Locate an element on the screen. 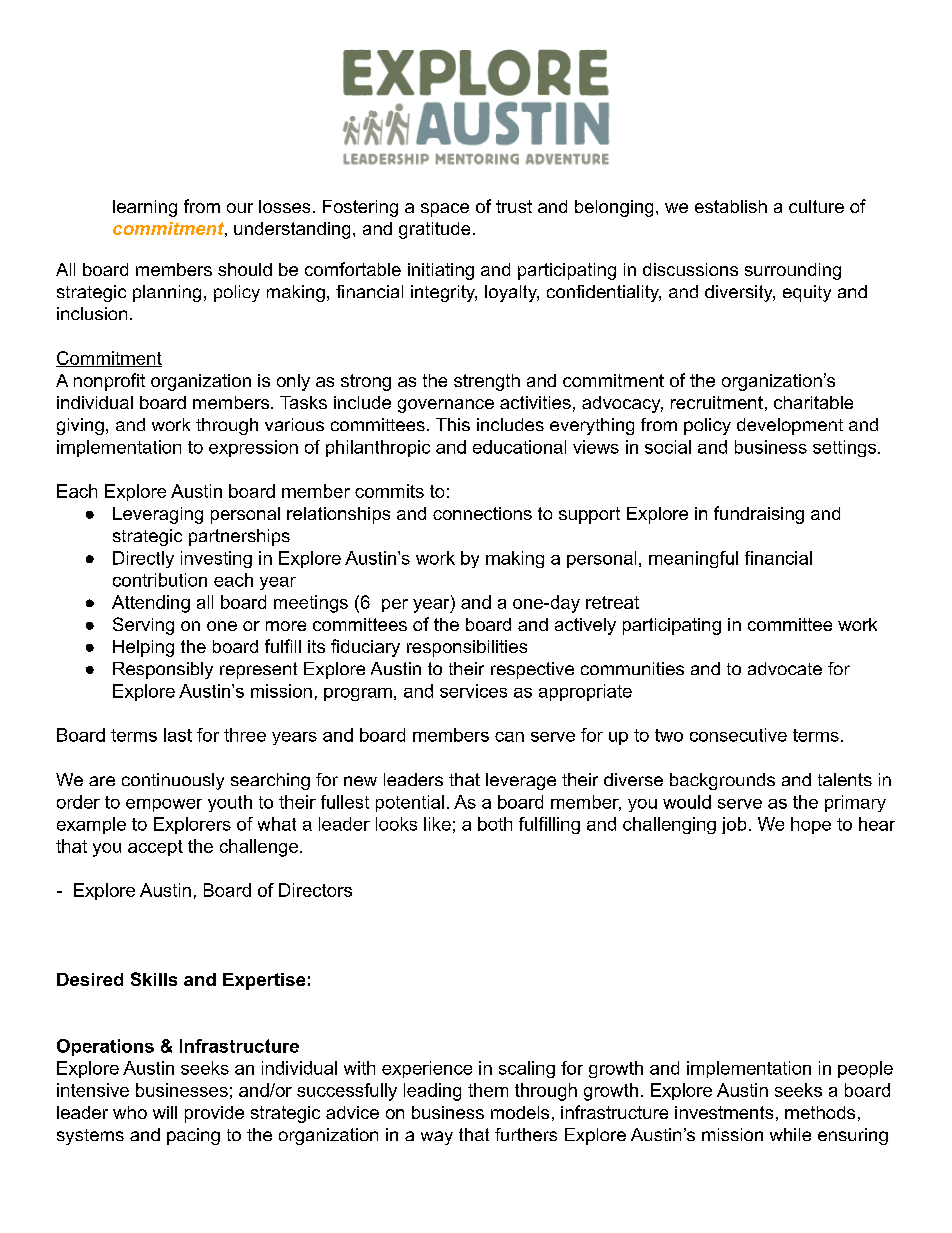  learning is located at coordinates (145, 208).
